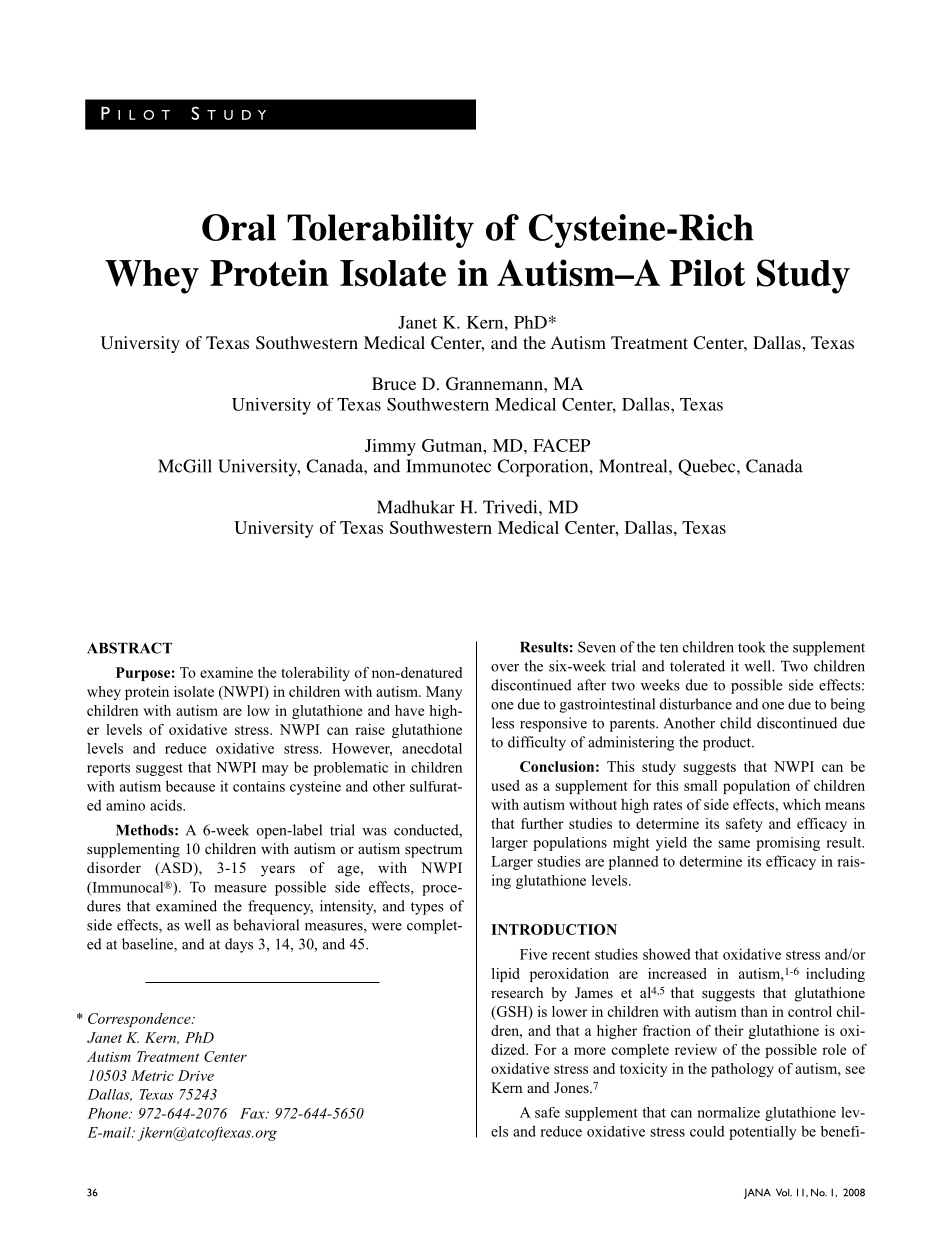  Describe the element at coordinates (708, 467) in the screenshot. I see `Quebec` at that location.
